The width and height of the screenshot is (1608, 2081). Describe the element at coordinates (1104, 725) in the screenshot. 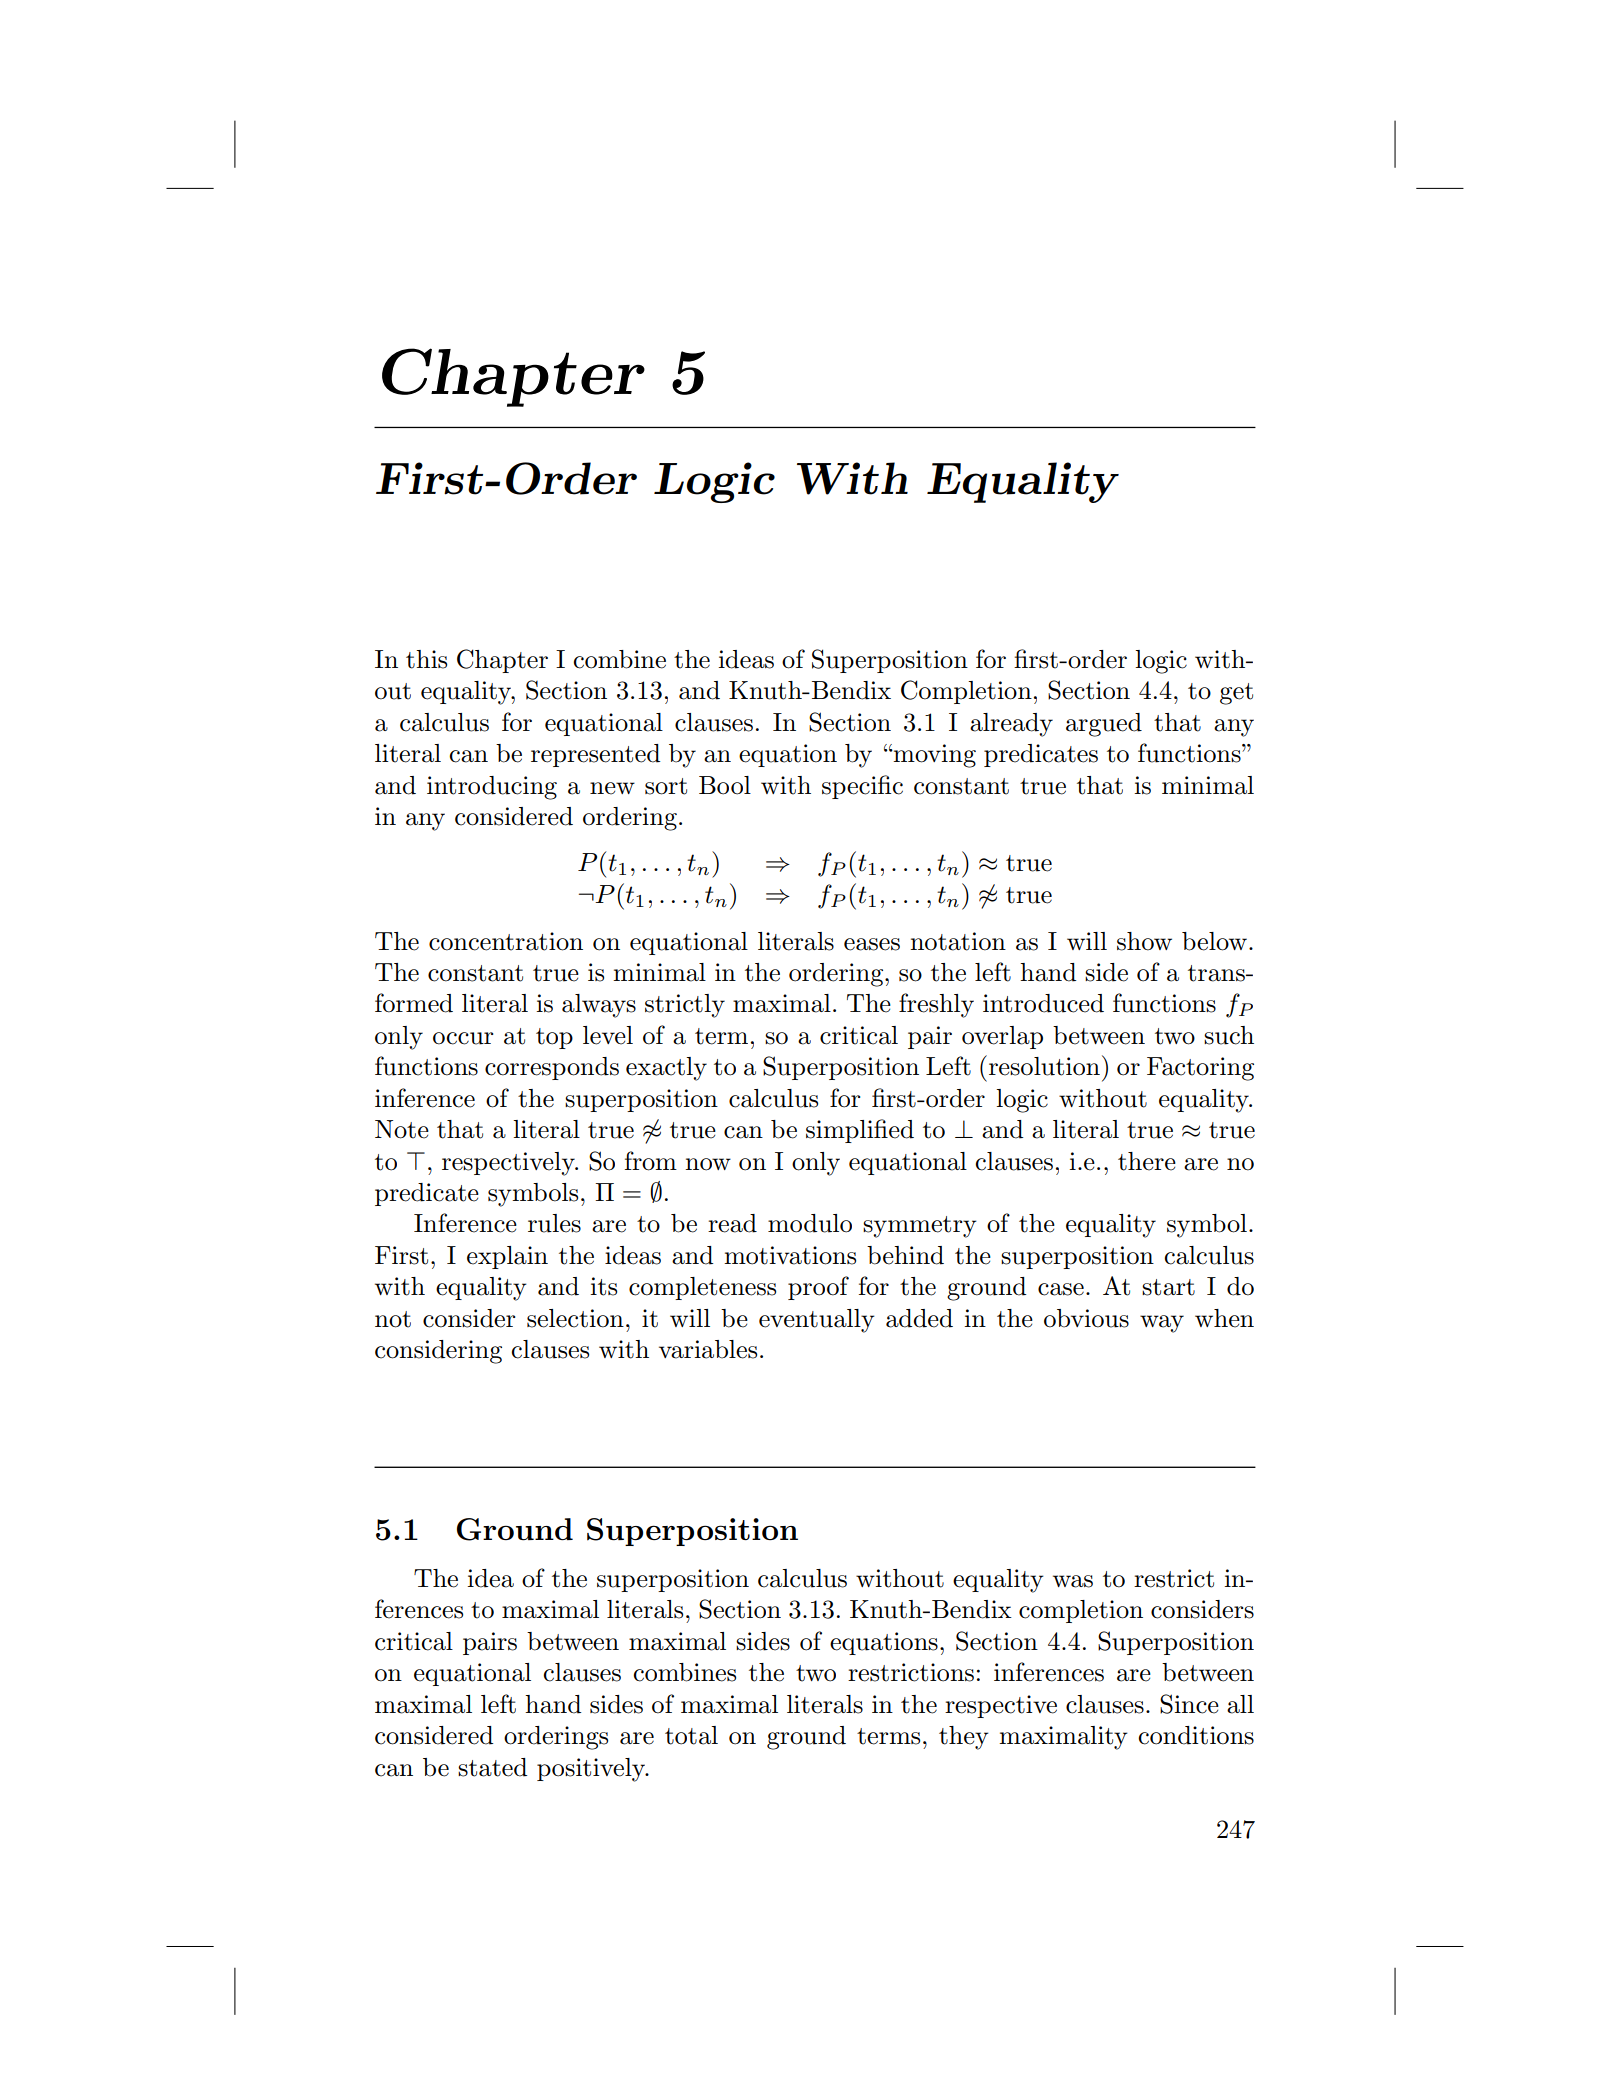

I see `argued` at that location.
